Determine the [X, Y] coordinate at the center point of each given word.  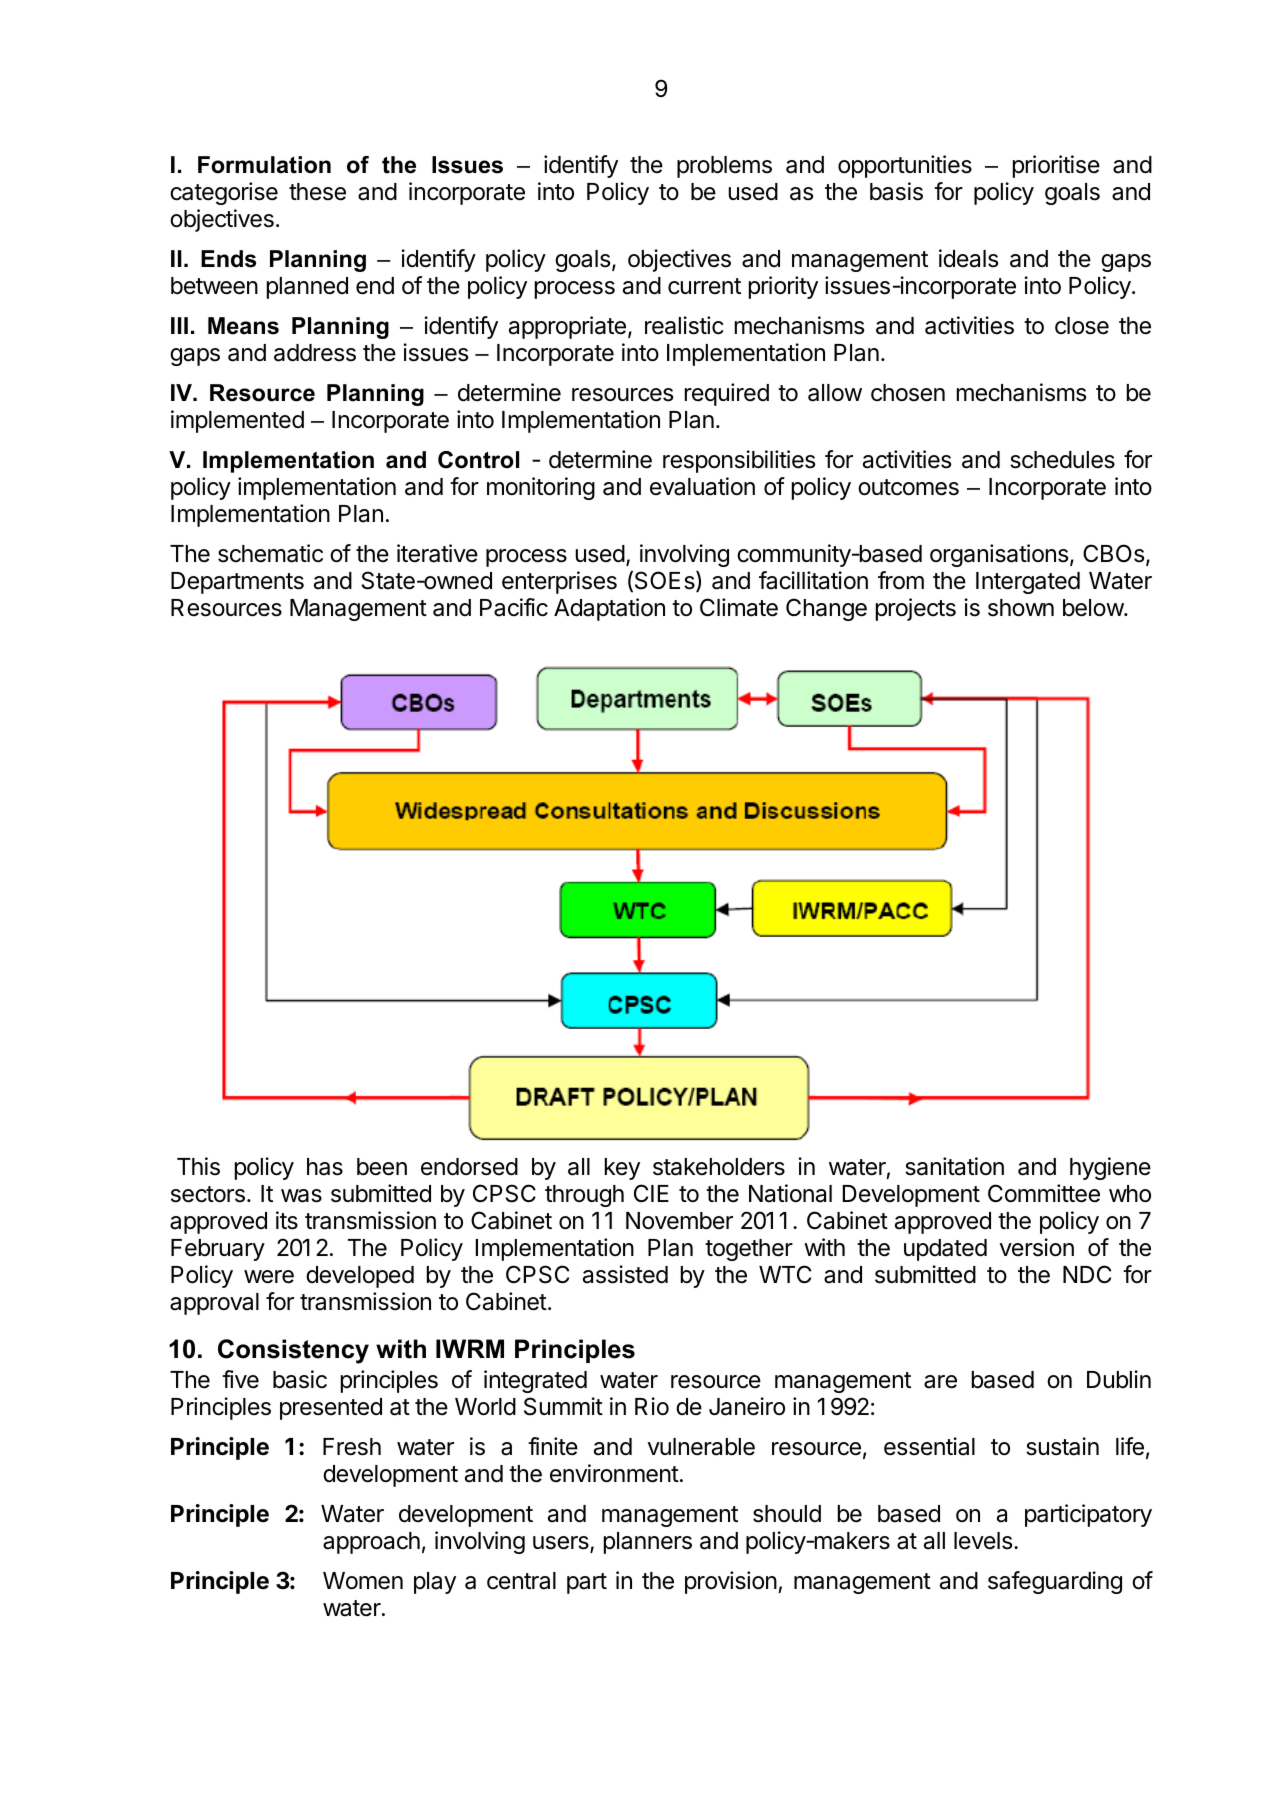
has [325, 1167]
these [317, 192]
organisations [1000, 555]
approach [371, 1543]
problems [724, 167]
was [301, 1196]
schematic [270, 553]
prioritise [1056, 166]
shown [1021, 608]
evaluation [702, 486]
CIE [651, 1193]
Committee [1044, 1193]
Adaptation [609, 609]
